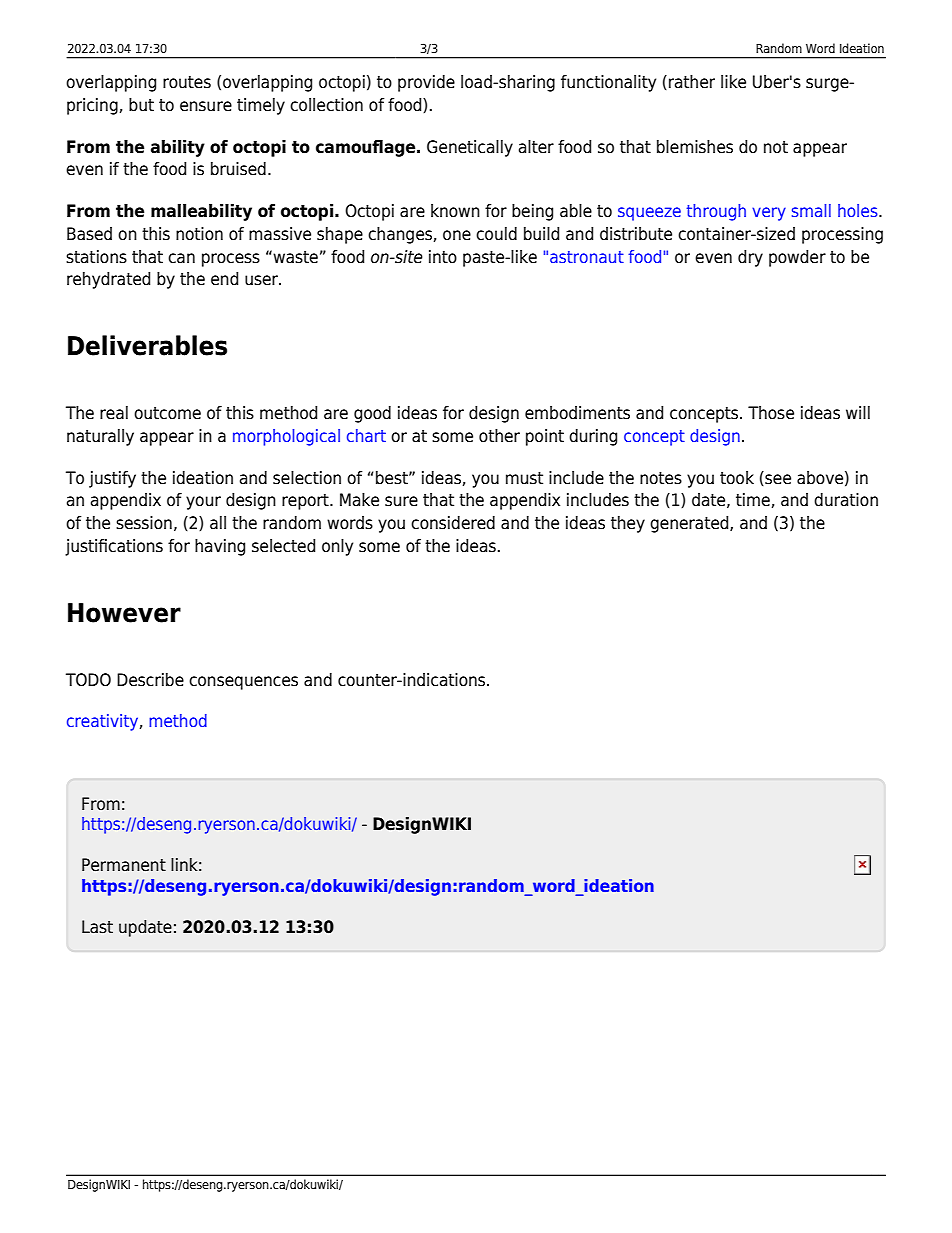 The height and width of the screenshot is (1233, 952). I want to click on other, so click(499, 436).
